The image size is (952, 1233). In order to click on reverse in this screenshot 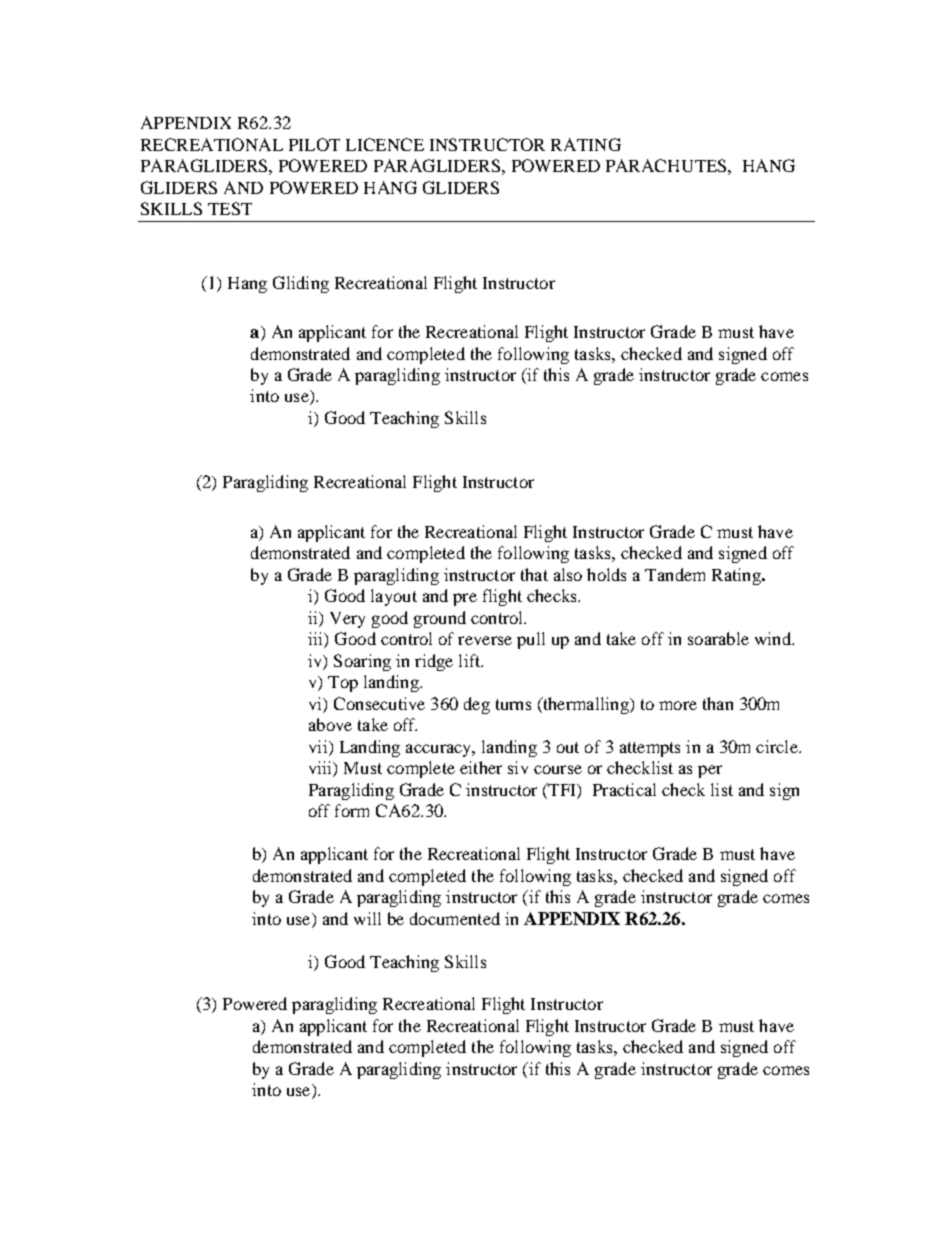, I will do `click(485, 640)`.
